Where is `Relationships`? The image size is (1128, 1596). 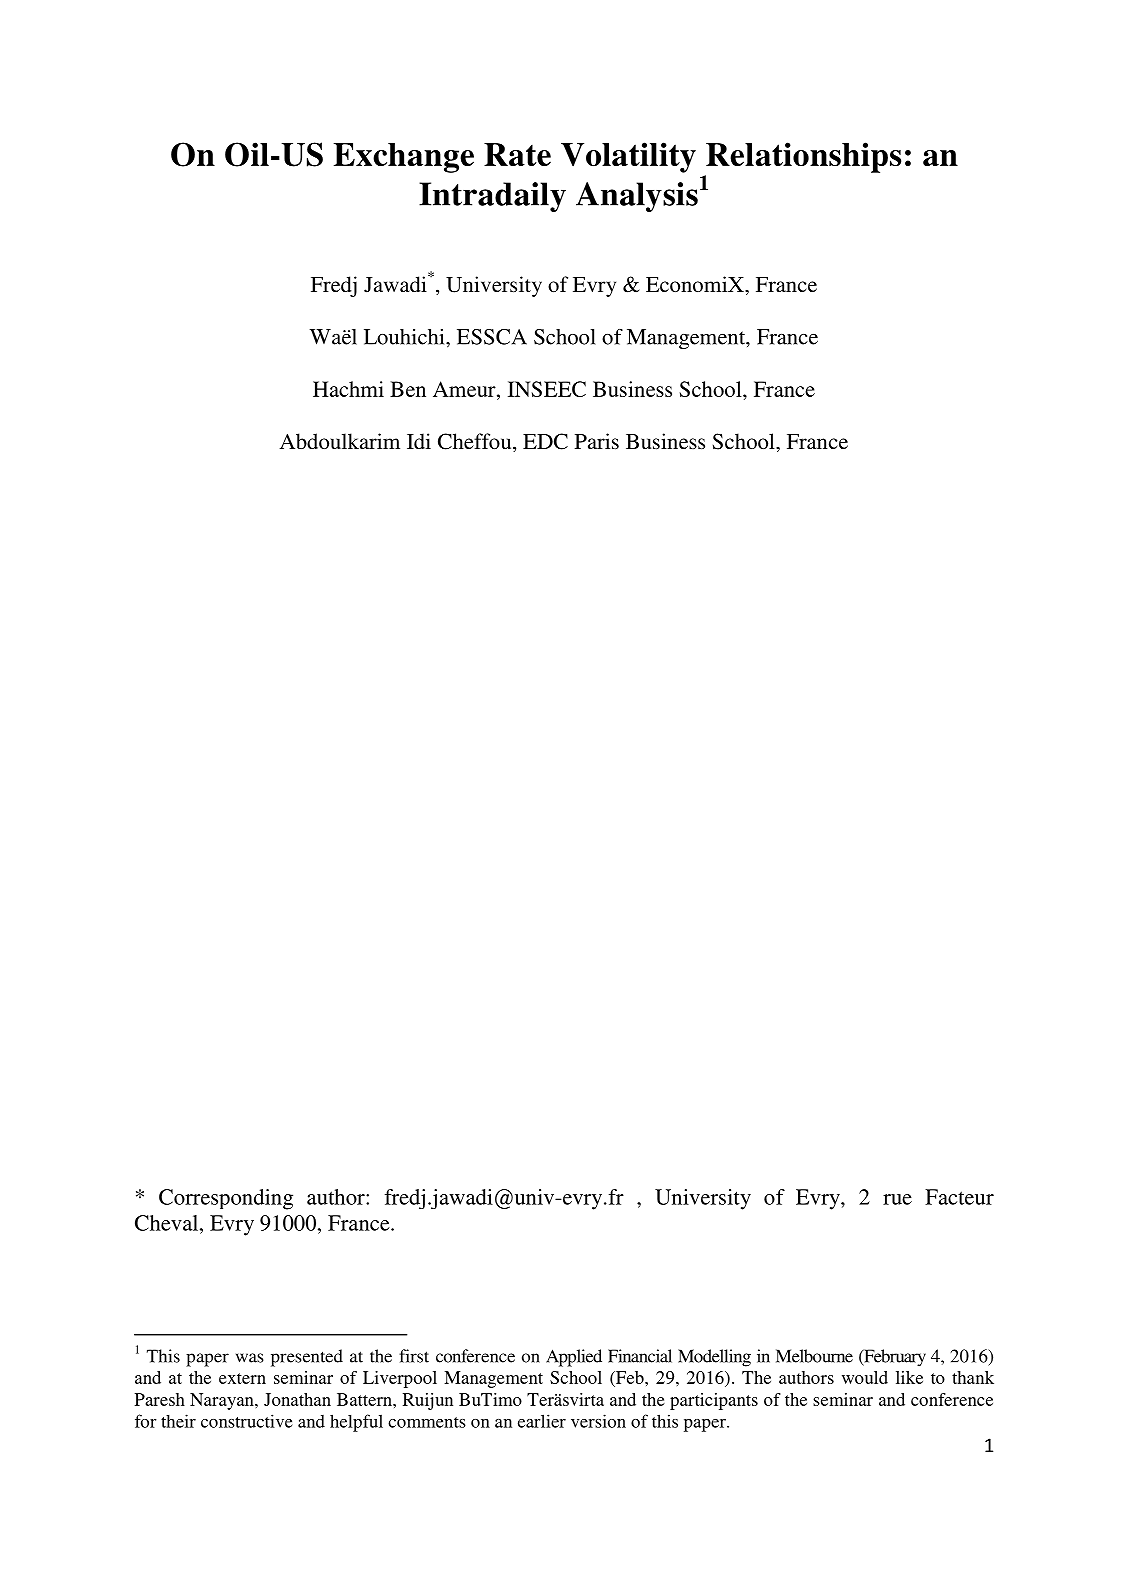
Relationships is located at coordinates (803, 157).
